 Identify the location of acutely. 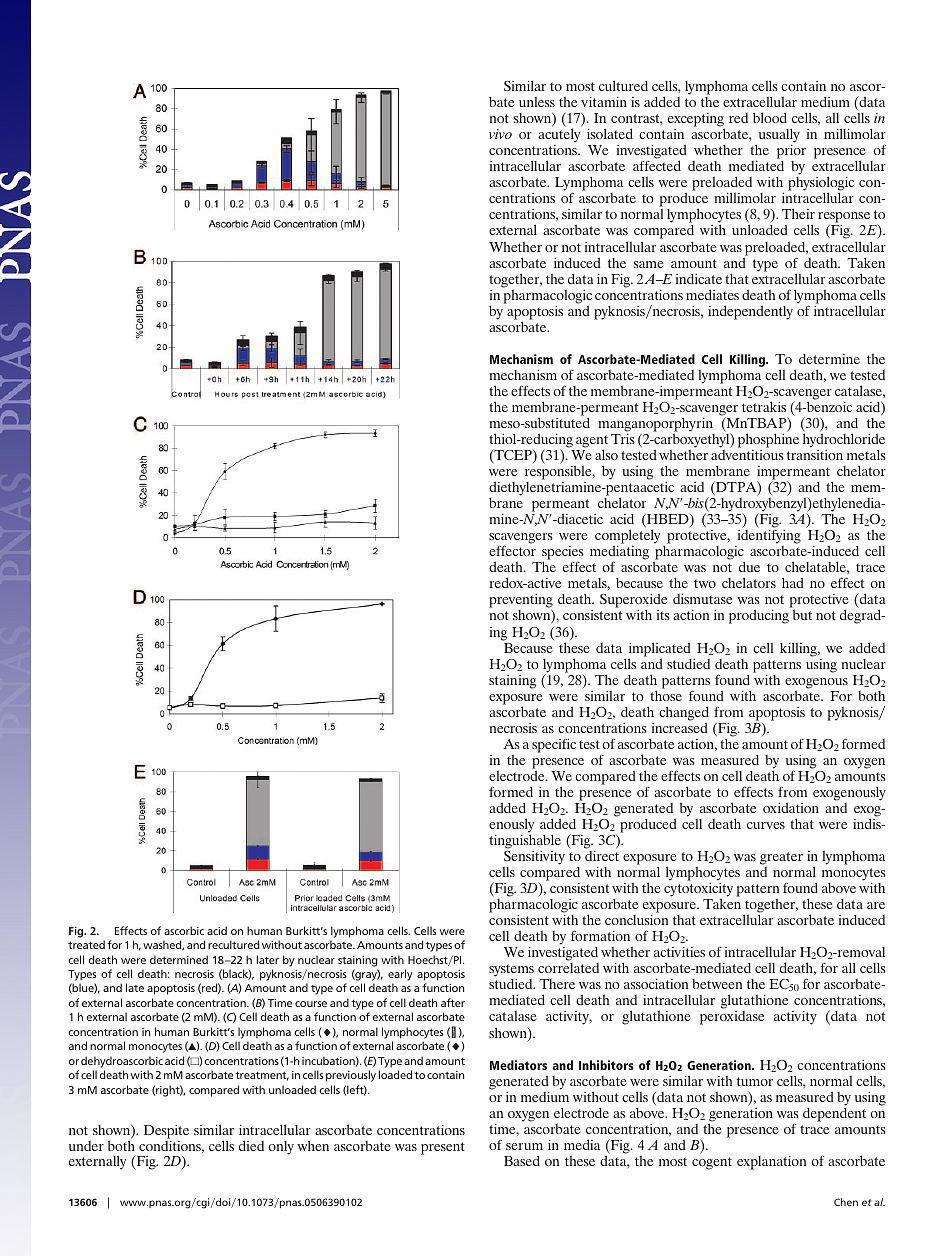
(559, 137).
